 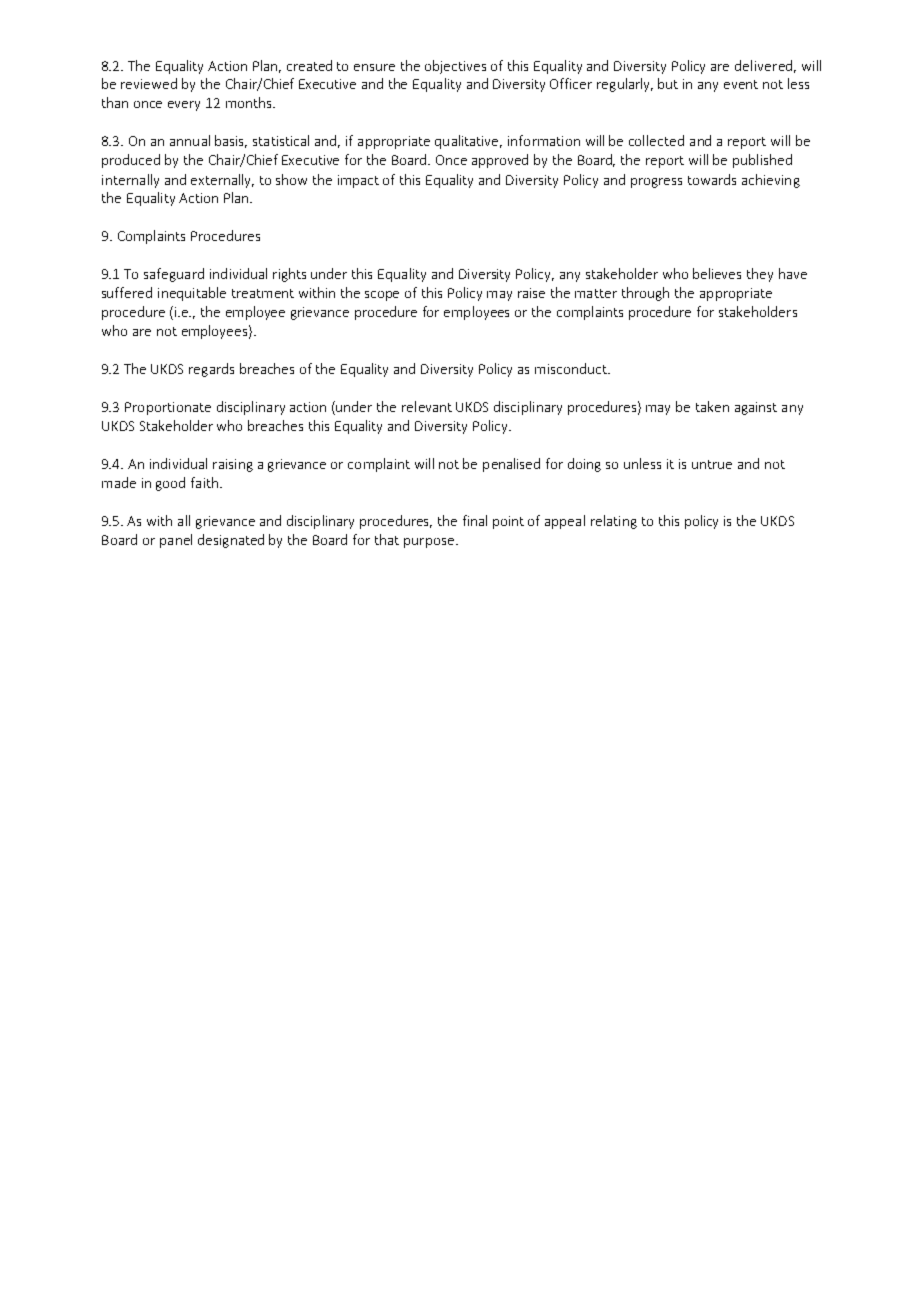 What do you see at coordinates (717, 273) in the image?
I see `believes` at bounding box center [717, 273].
